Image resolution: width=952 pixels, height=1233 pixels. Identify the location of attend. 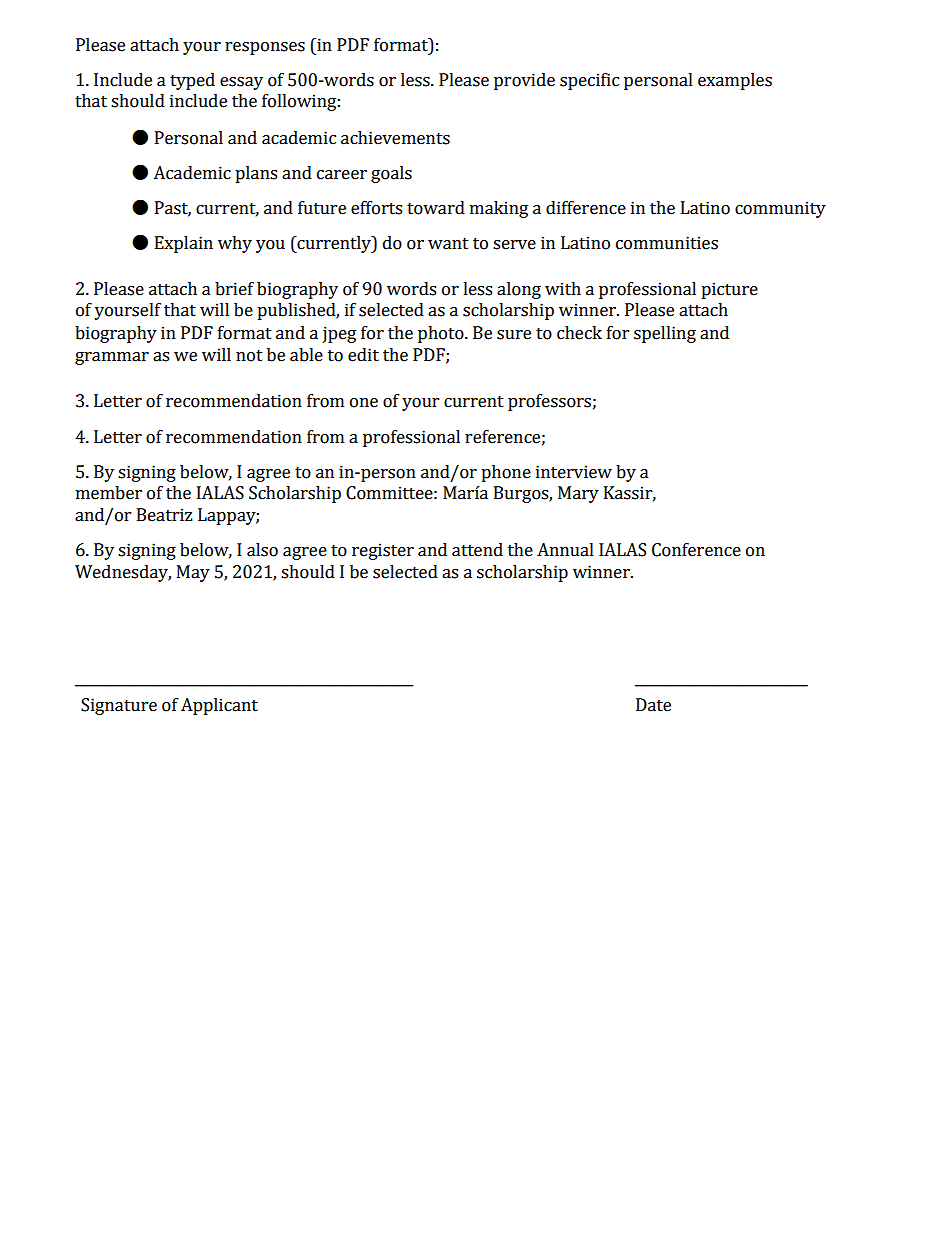
(477, 550).
